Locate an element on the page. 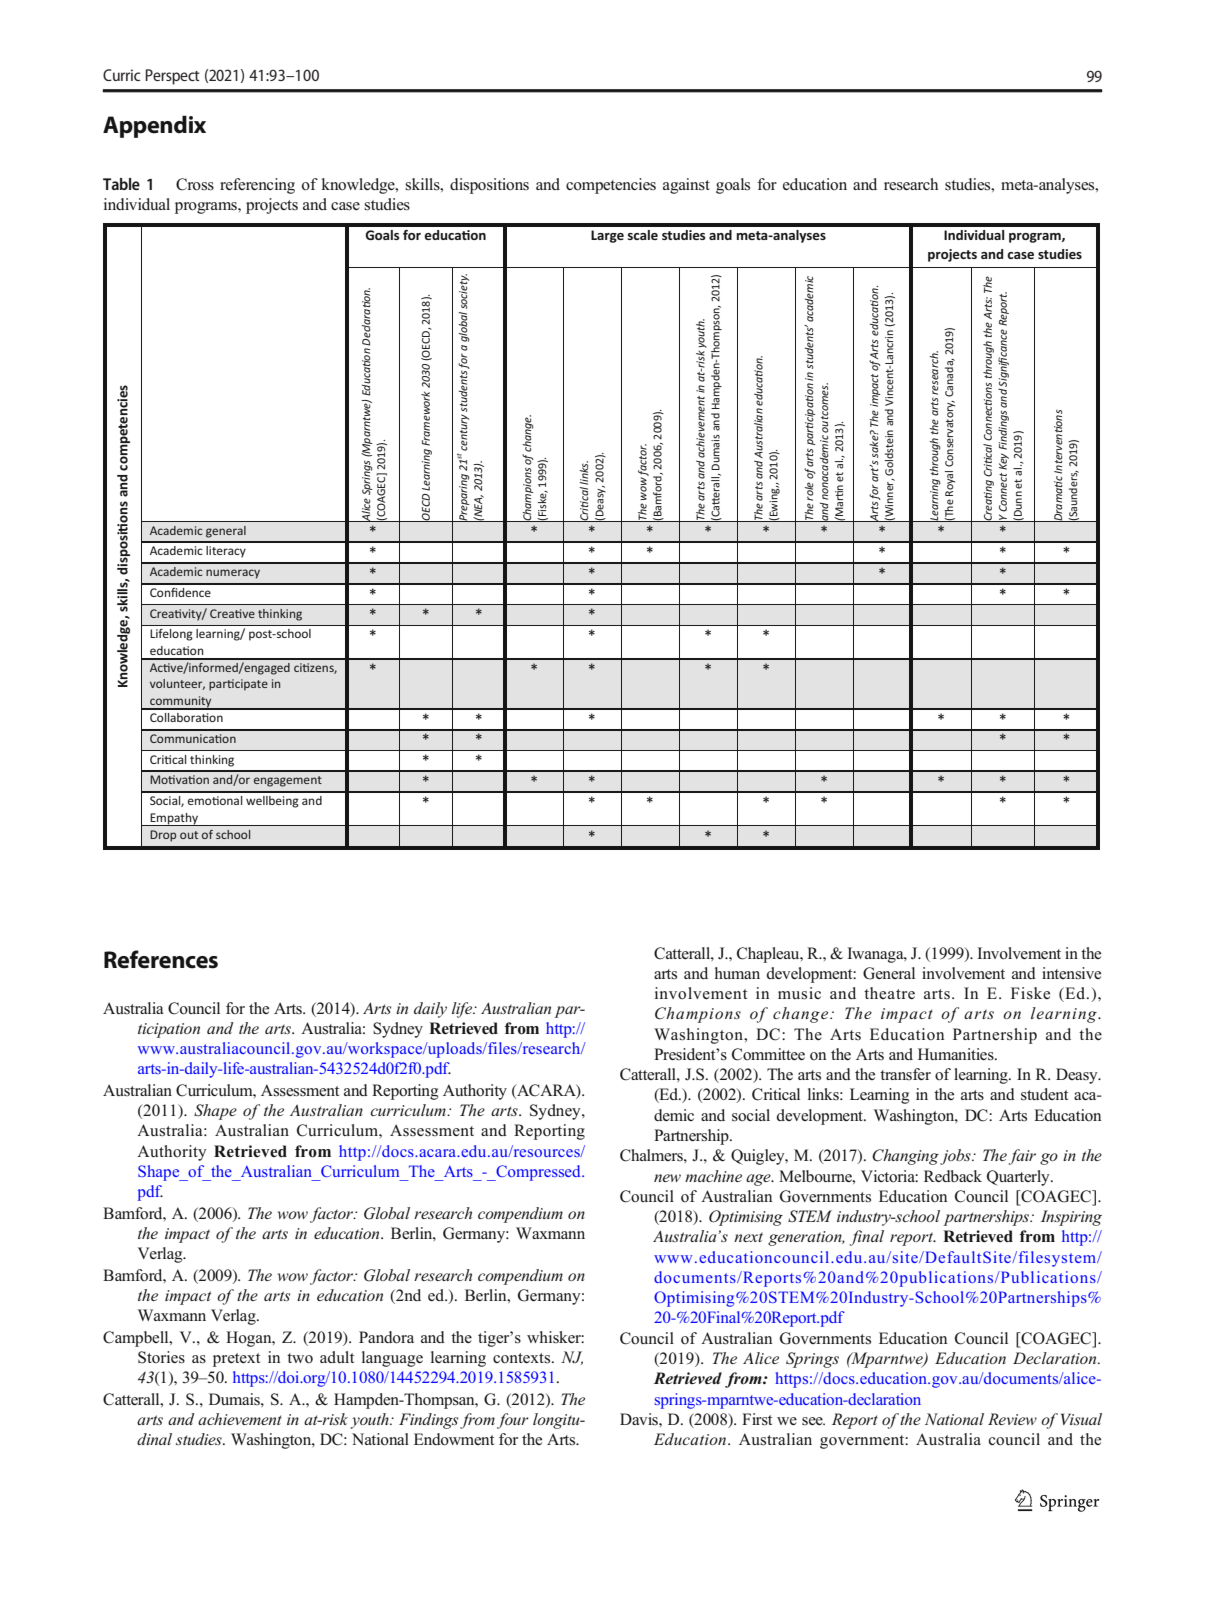 The height and width of the page is (1601, 1205). against is located at coordinates (686, 186).
